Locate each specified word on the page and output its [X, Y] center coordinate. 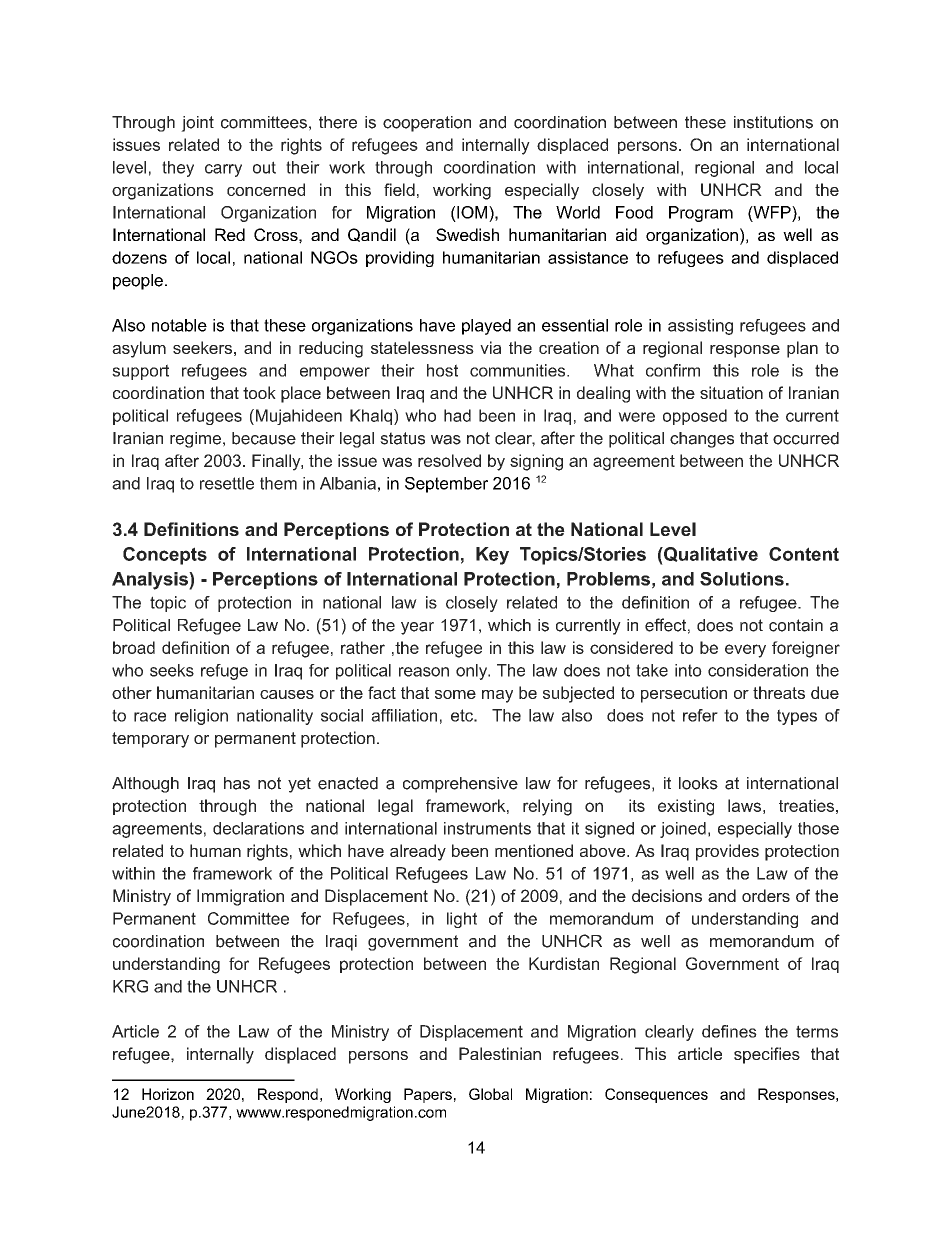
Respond [288, 1095]
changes [702, 440]
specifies [767, 1055]
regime [195, 440]
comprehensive [460, 785]
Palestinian [500, 1053]
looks [698, 783]
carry [223, 170]
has [237, 783]
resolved [449, 460]
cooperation [427, 124]
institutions [773, 122]
